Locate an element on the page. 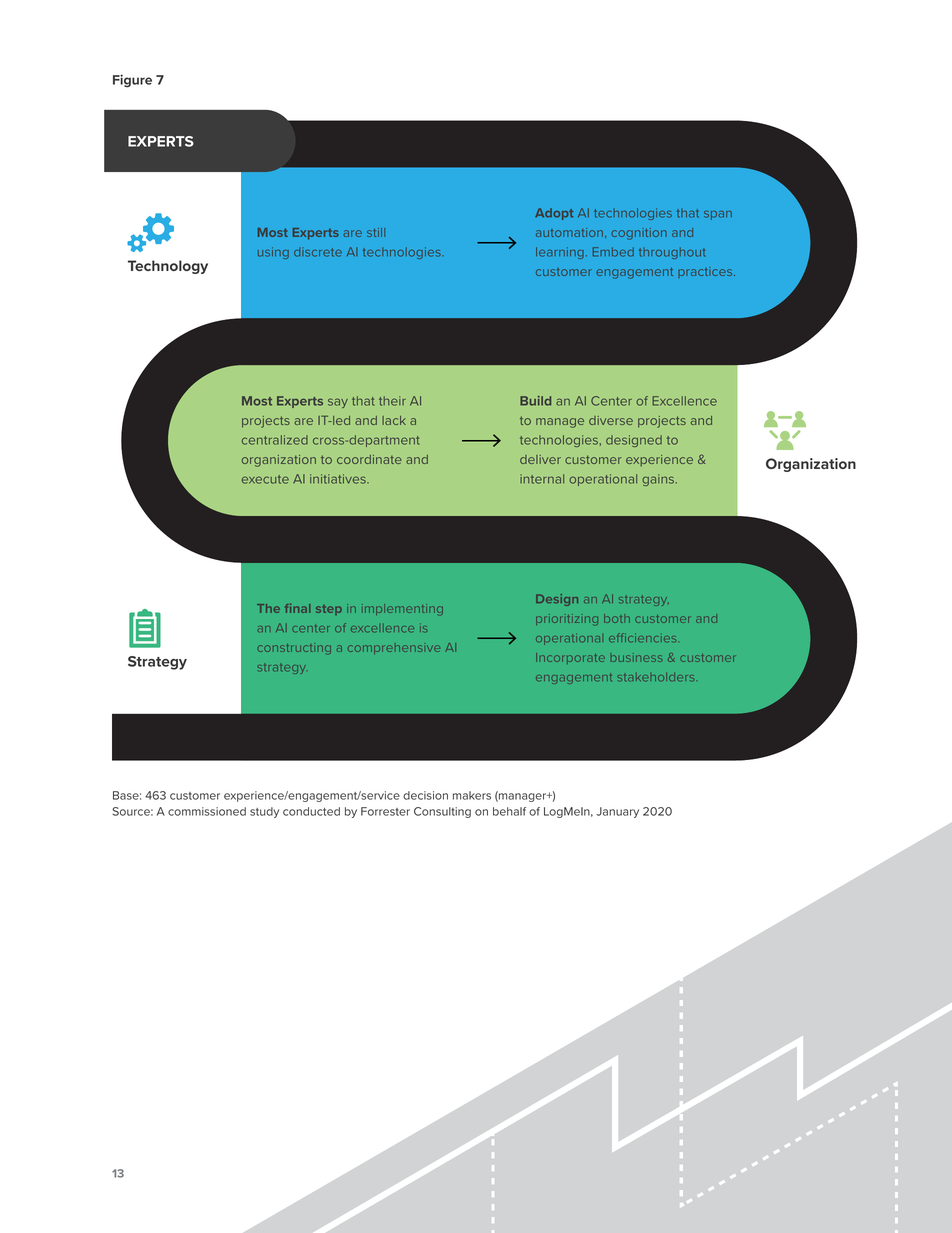  final is located at coordinates (297, 608).
